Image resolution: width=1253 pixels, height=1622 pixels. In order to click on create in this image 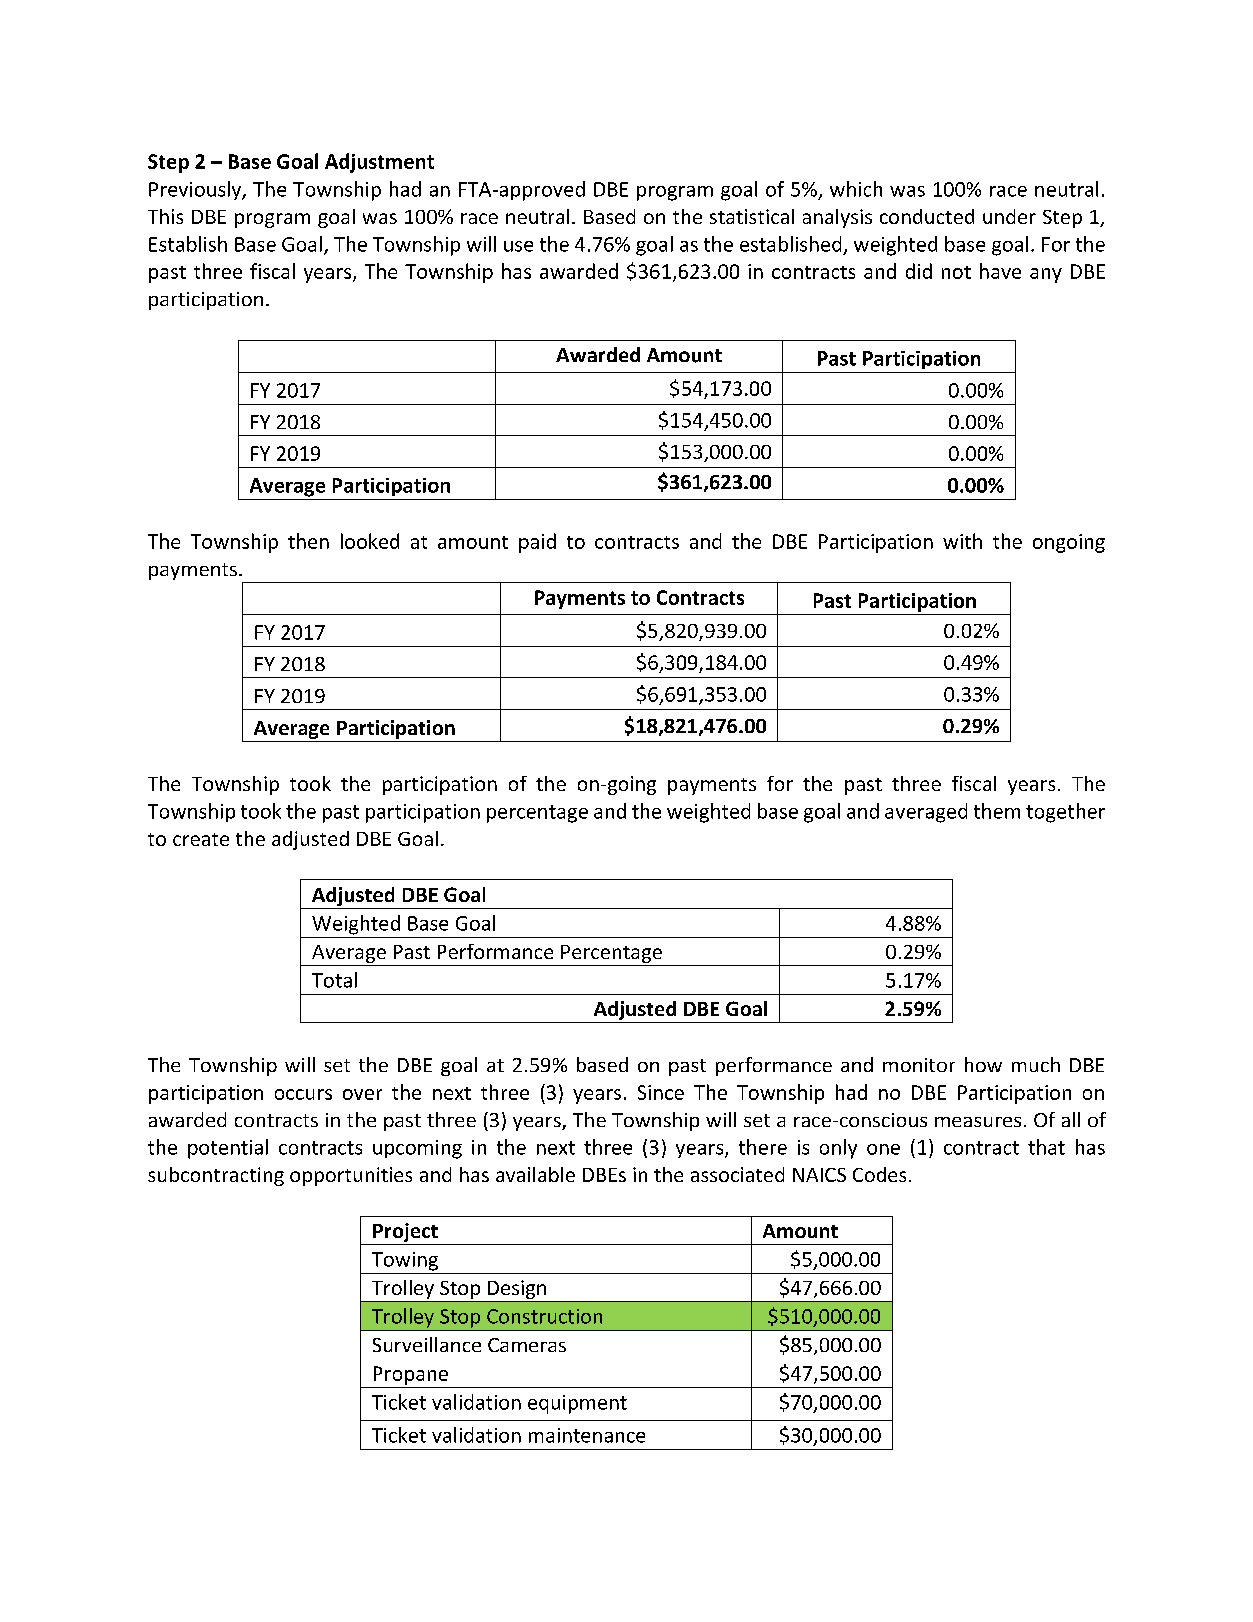, I will do `click(201, 839)`.
